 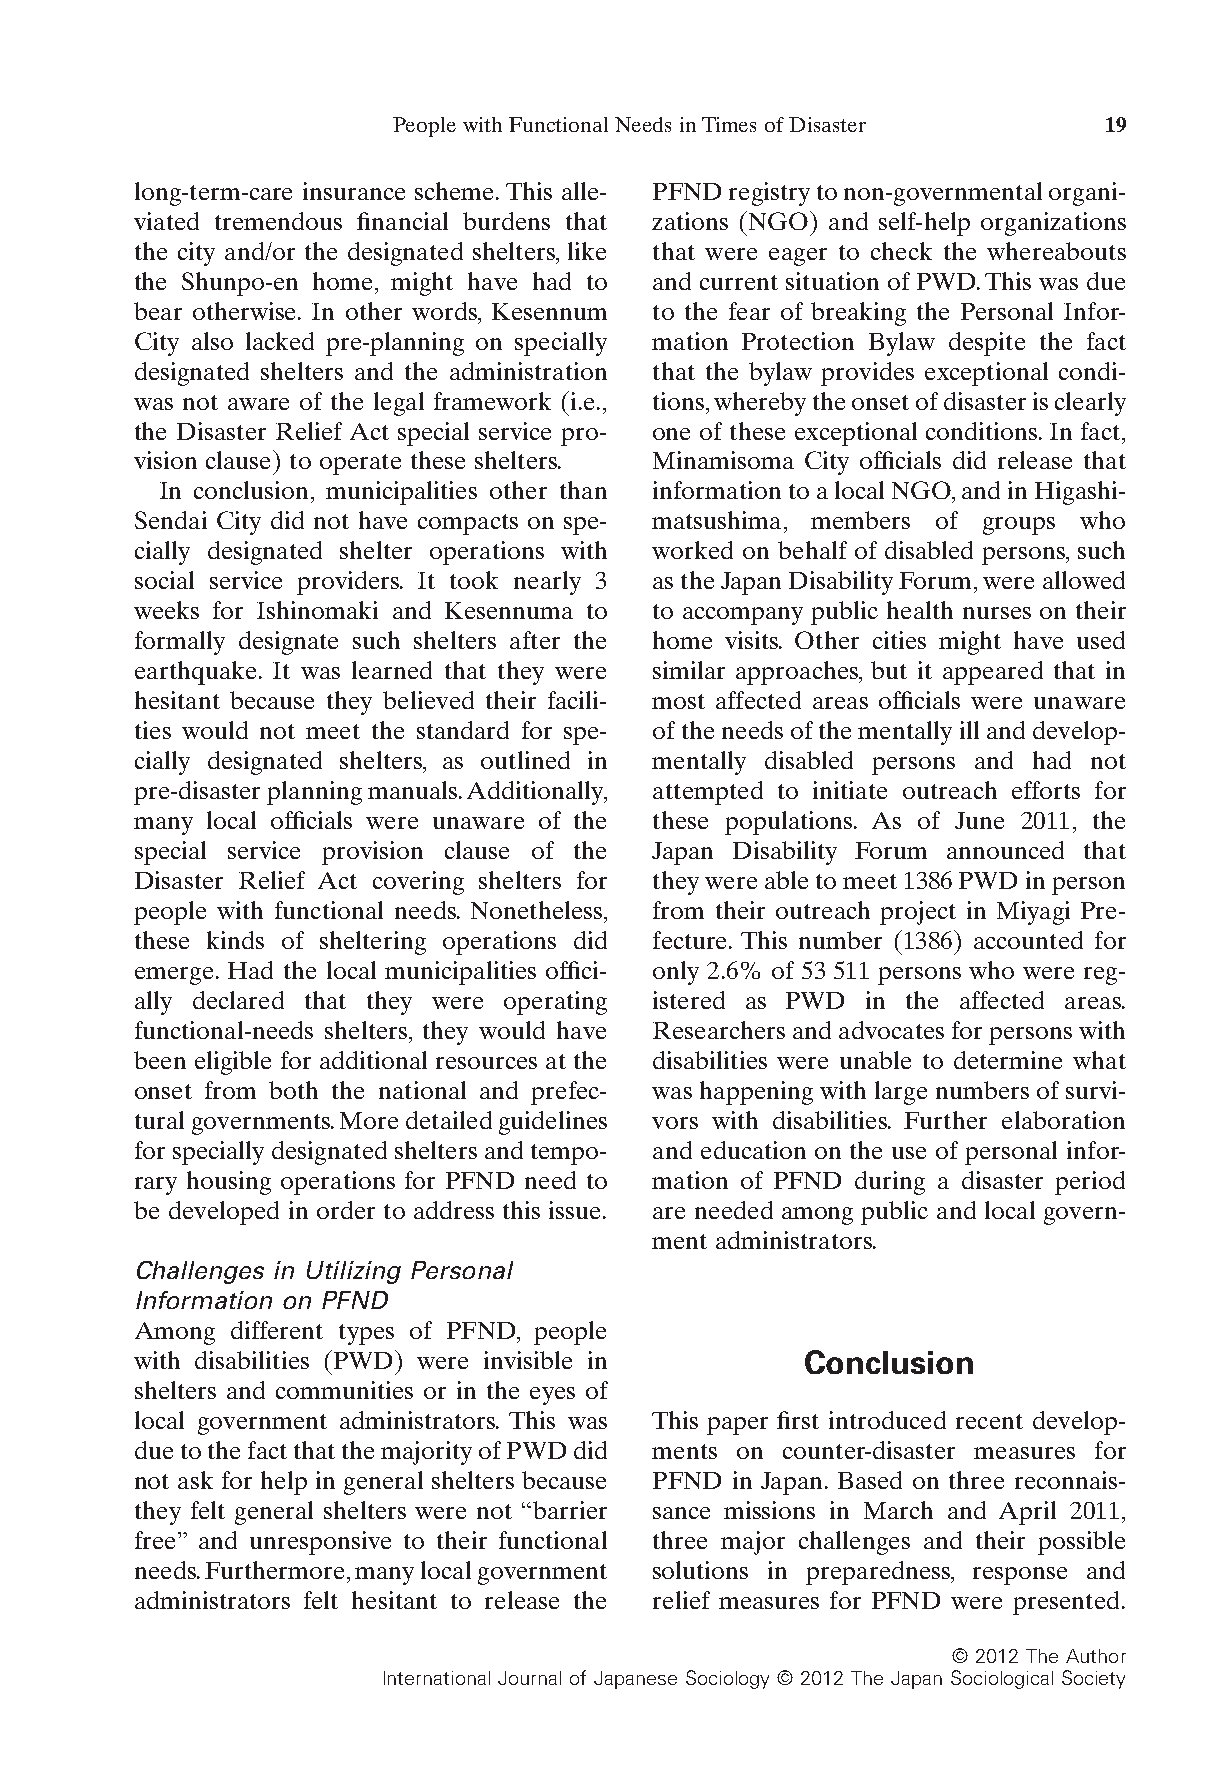 What do you see at coordinates (583, 490) in the image?
I see `than` at bounding box center [583, 490].
